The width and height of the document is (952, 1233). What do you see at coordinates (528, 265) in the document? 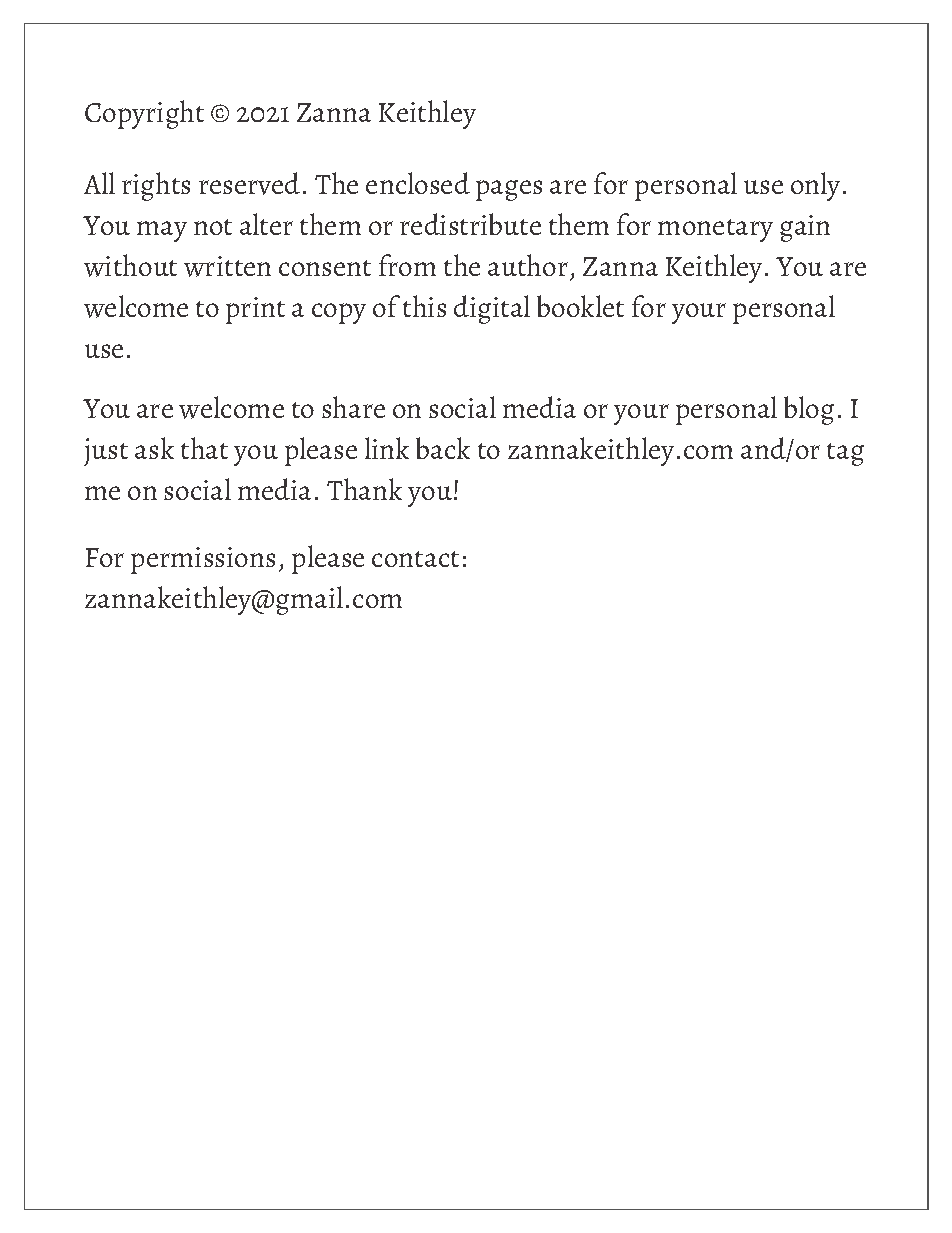
I see `author` at bounding box center [528, 265].
